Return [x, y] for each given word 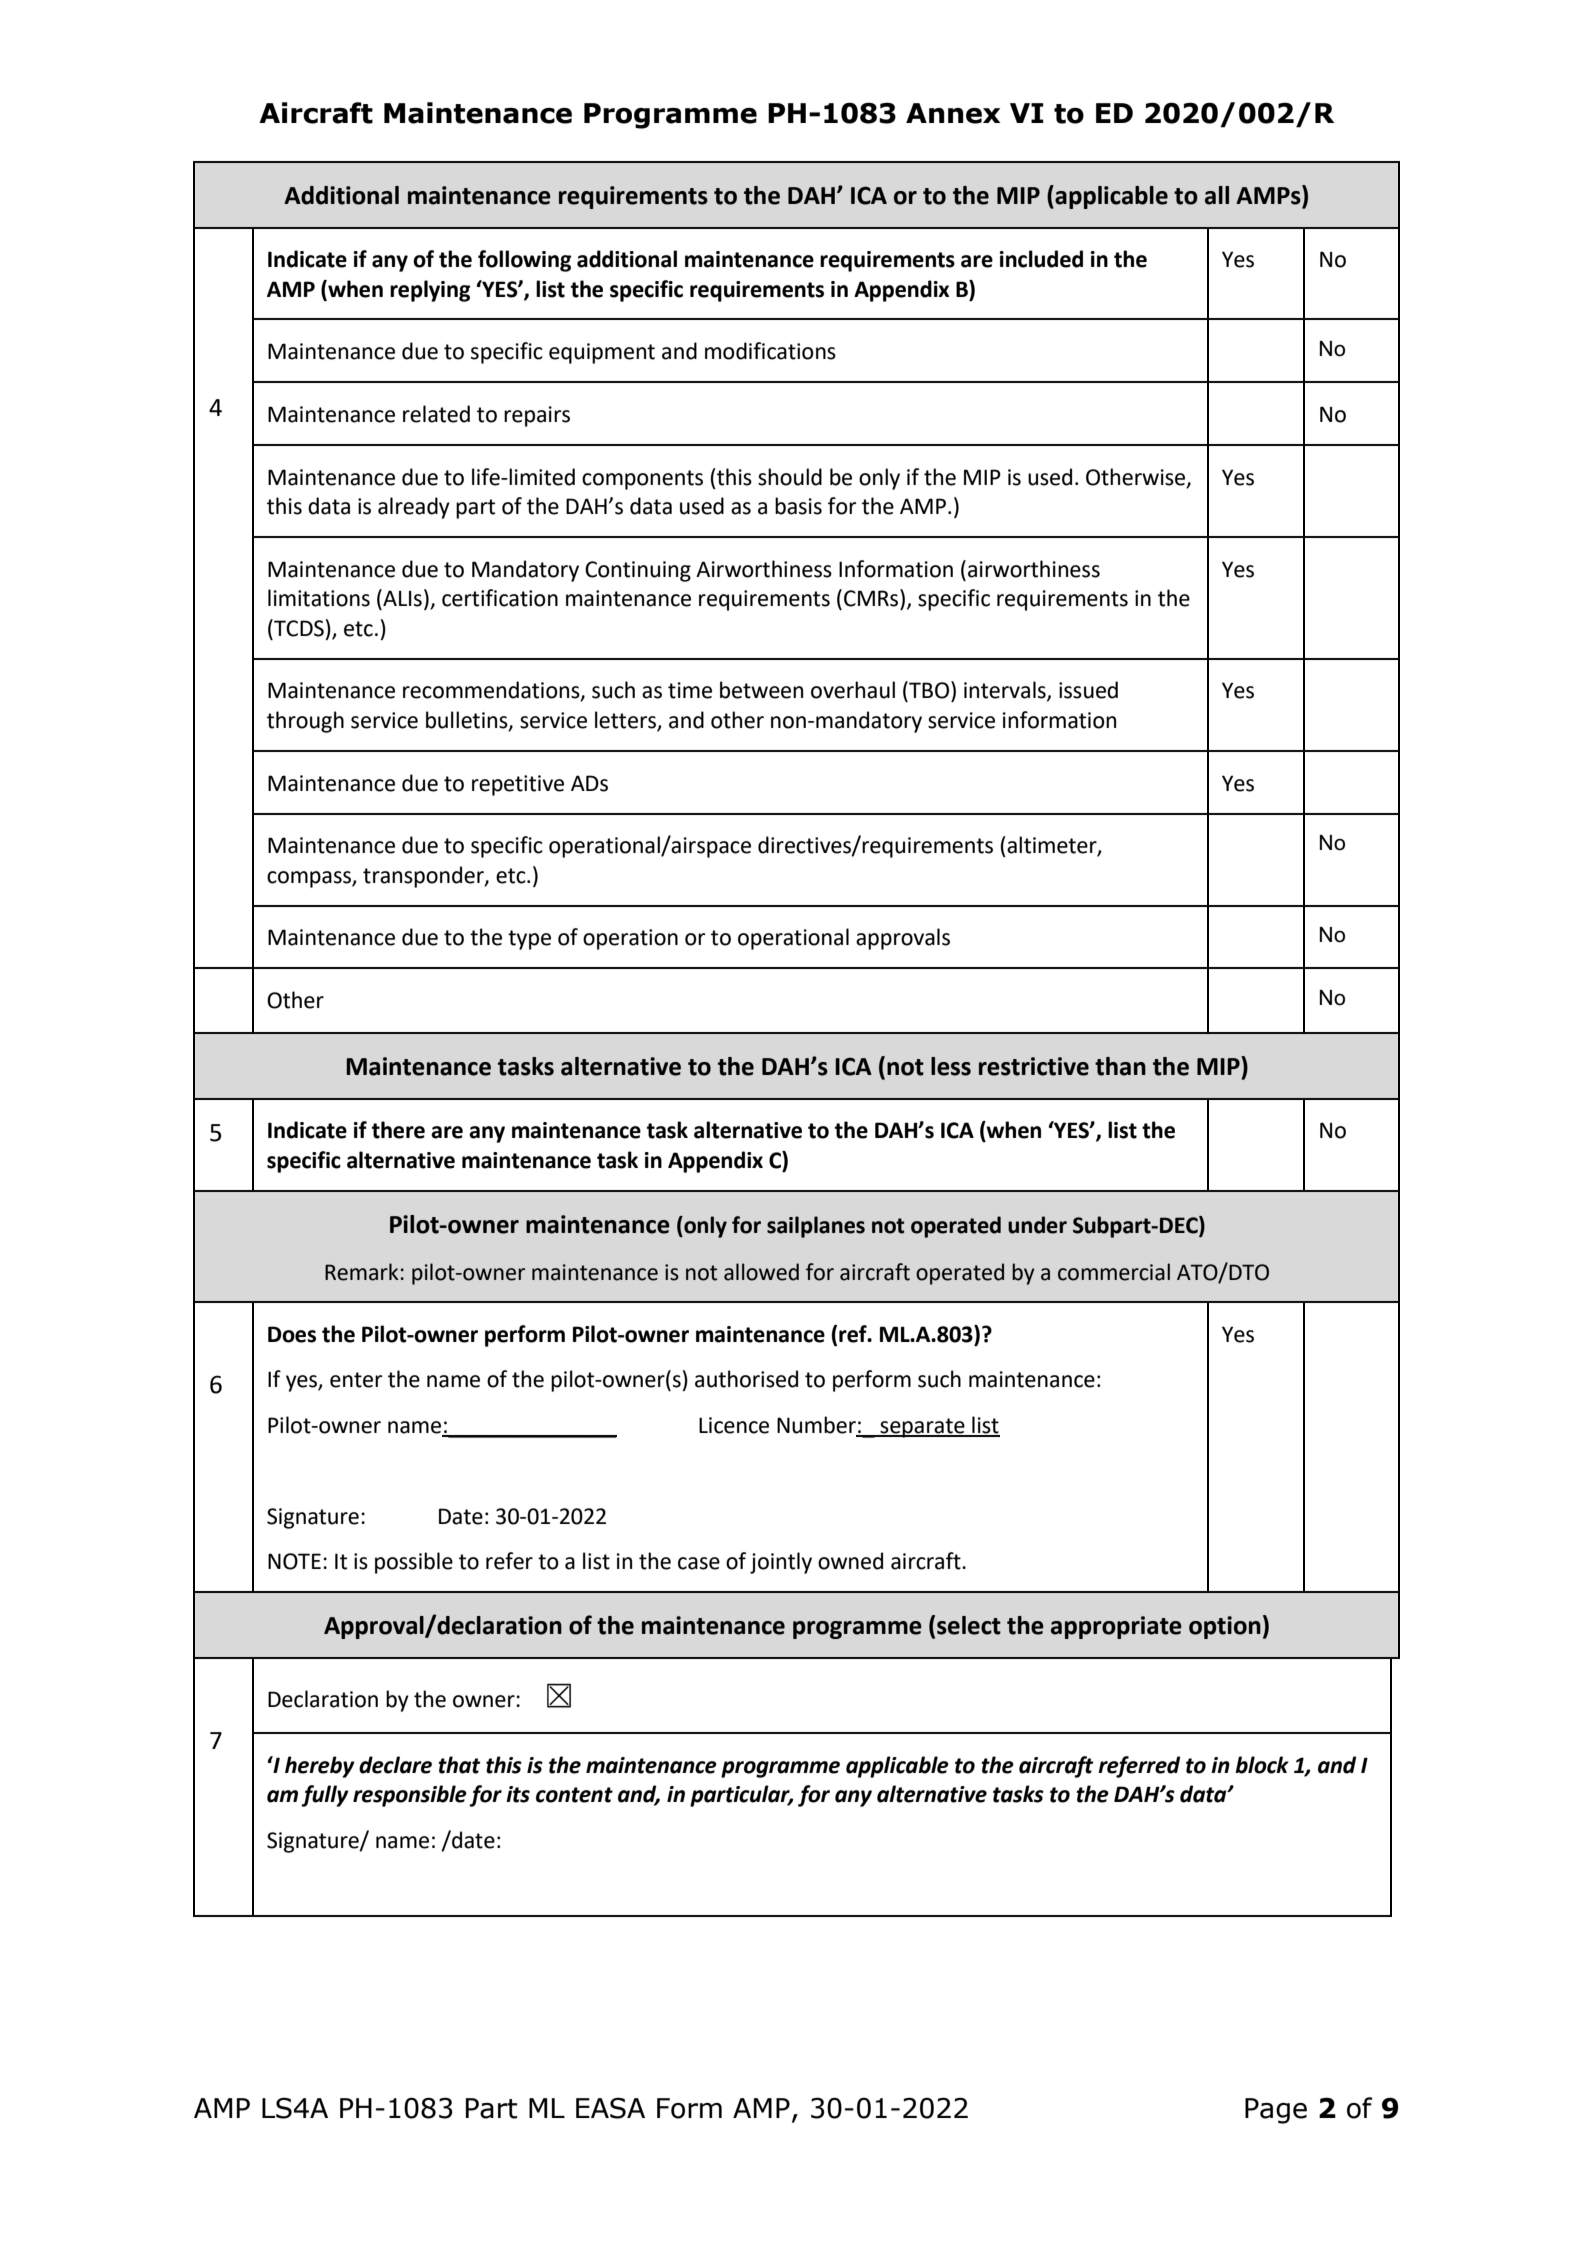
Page [1276, 2111]
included [1041, 259]
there [398, 1130]
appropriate [1116, 1627]
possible [414, 1563]
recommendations [492, 691]
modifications [770, 351]
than [1120, 1066]
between [761, 690]
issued [1088, 690]
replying [430, 291]
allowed [761, 1272]
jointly [781, 1563]
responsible [410, 1796]
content [574, 1795]
